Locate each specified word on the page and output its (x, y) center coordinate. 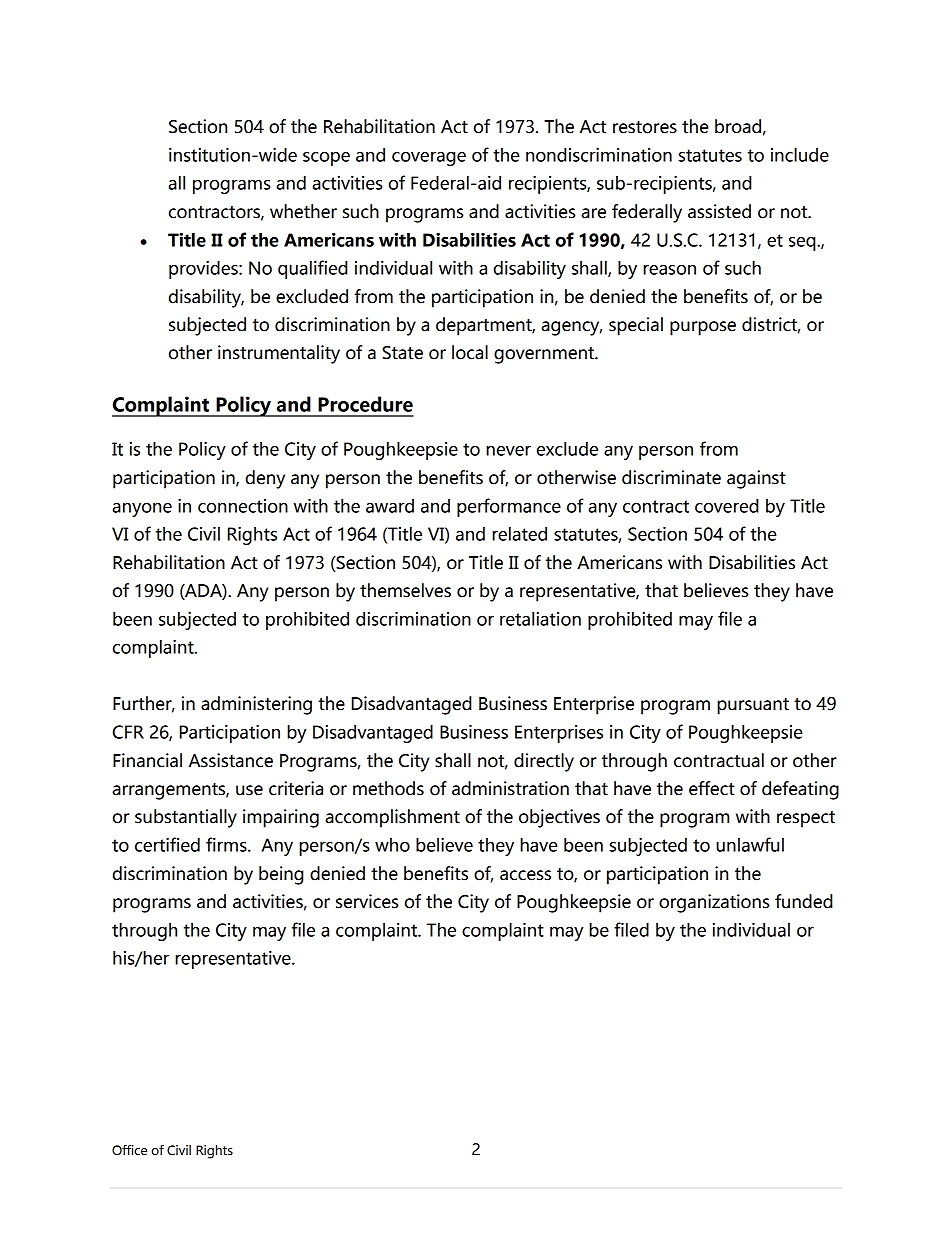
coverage (429, 159)
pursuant (753, 706)
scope (326, 159)
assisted (719, 211)
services (367, 901)
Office (129, 1150)
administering (256, 705)
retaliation (540, 618)
